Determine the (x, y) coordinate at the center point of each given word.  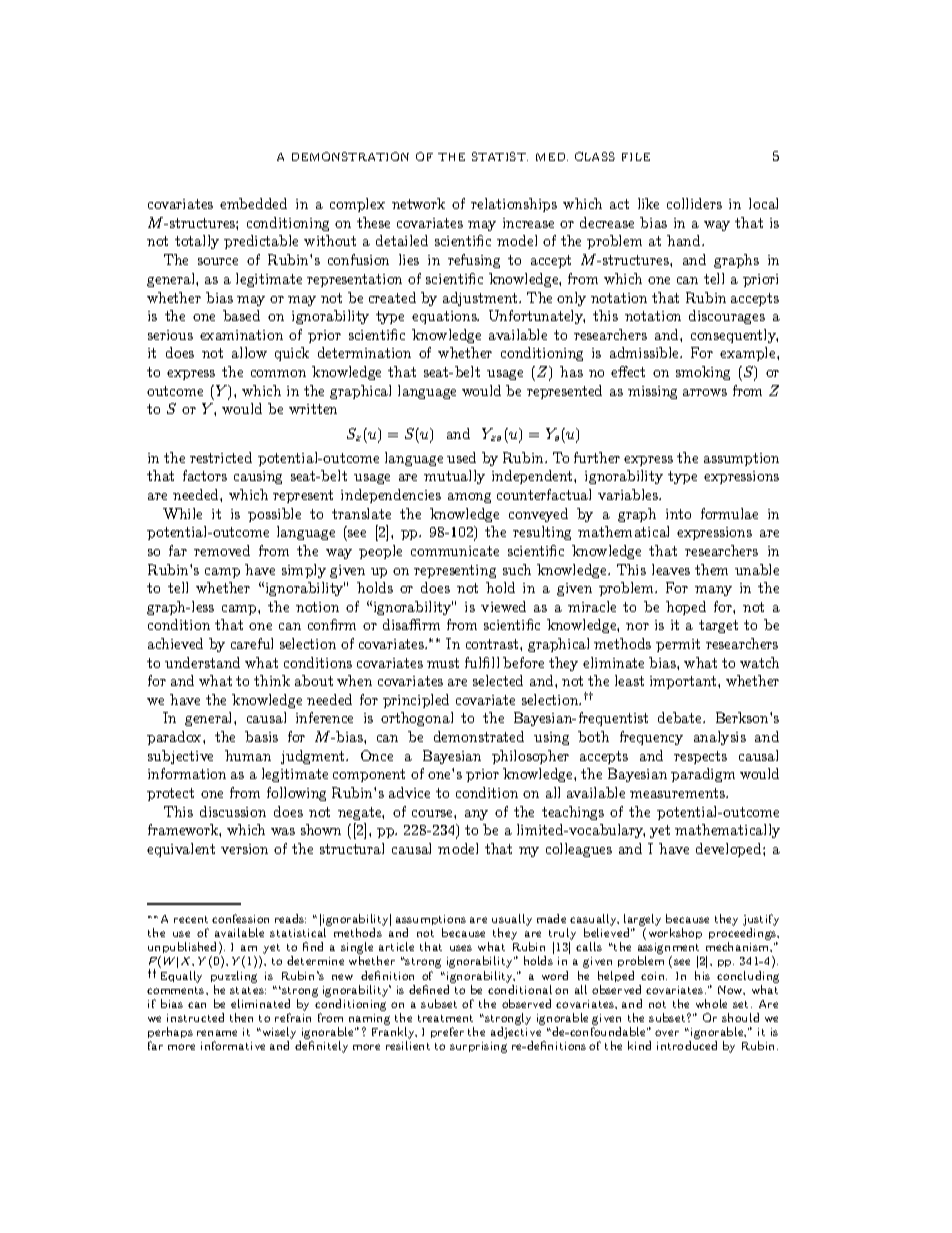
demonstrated (479, 736)
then (241, 1017)
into (678, 514)
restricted (221, 457)
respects (700, 757)
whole (711, 1003)
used (461, 457)
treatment (445, 1018)
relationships (514, 205)
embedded (253, 203)
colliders (694, 203)
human (248, 755)
